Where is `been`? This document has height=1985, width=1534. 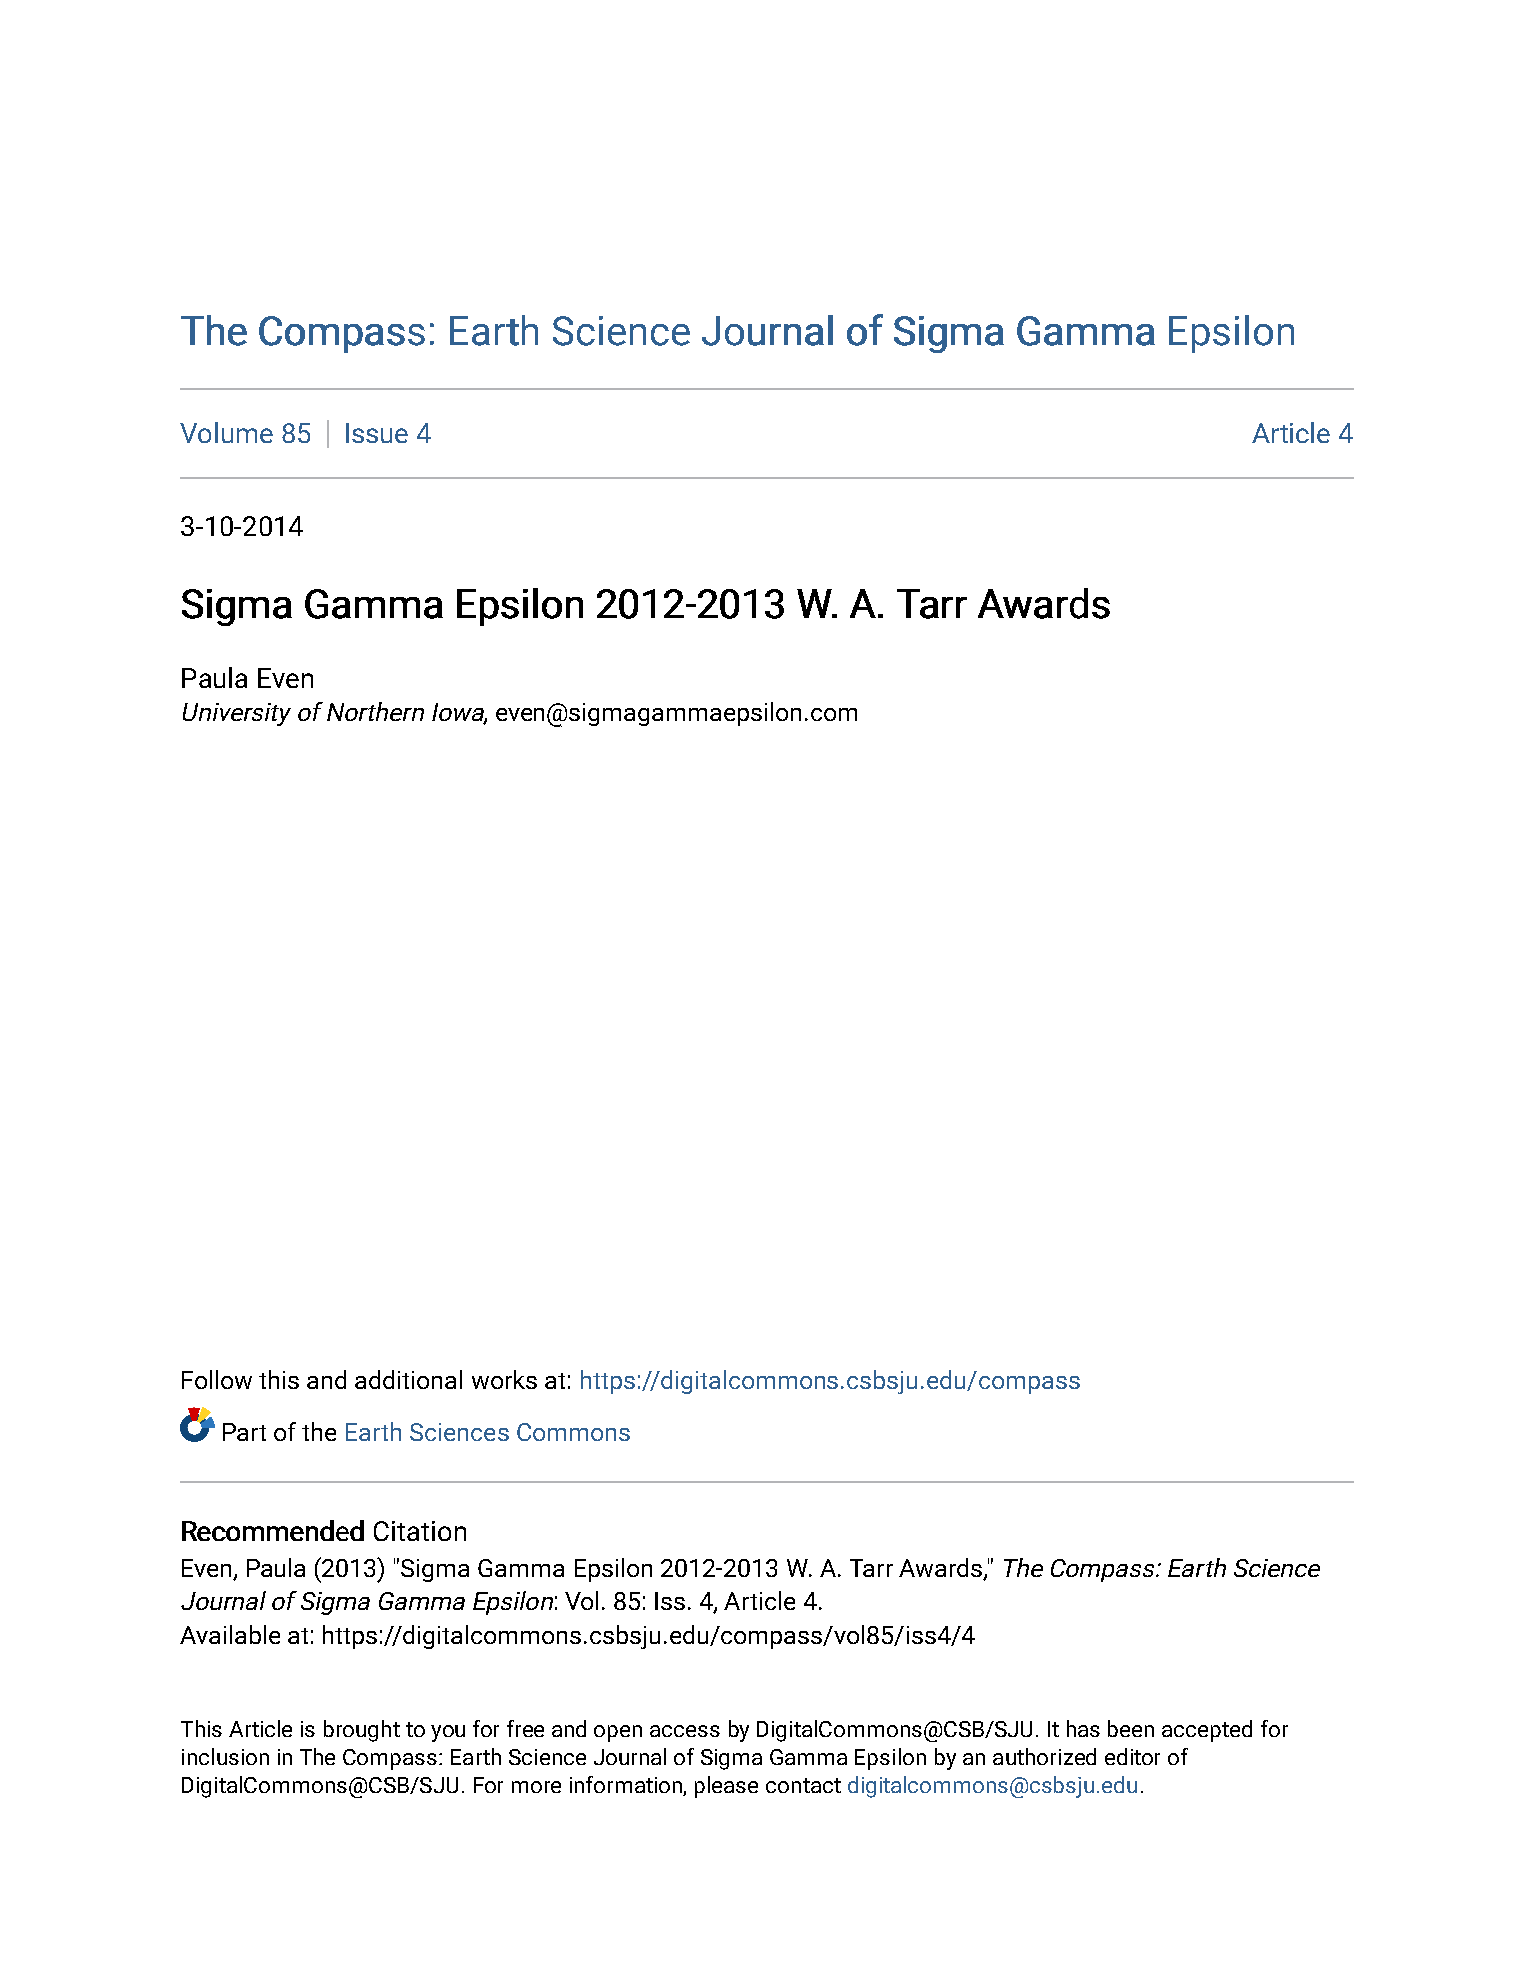
been is located at coordinates (1131, 1728).
